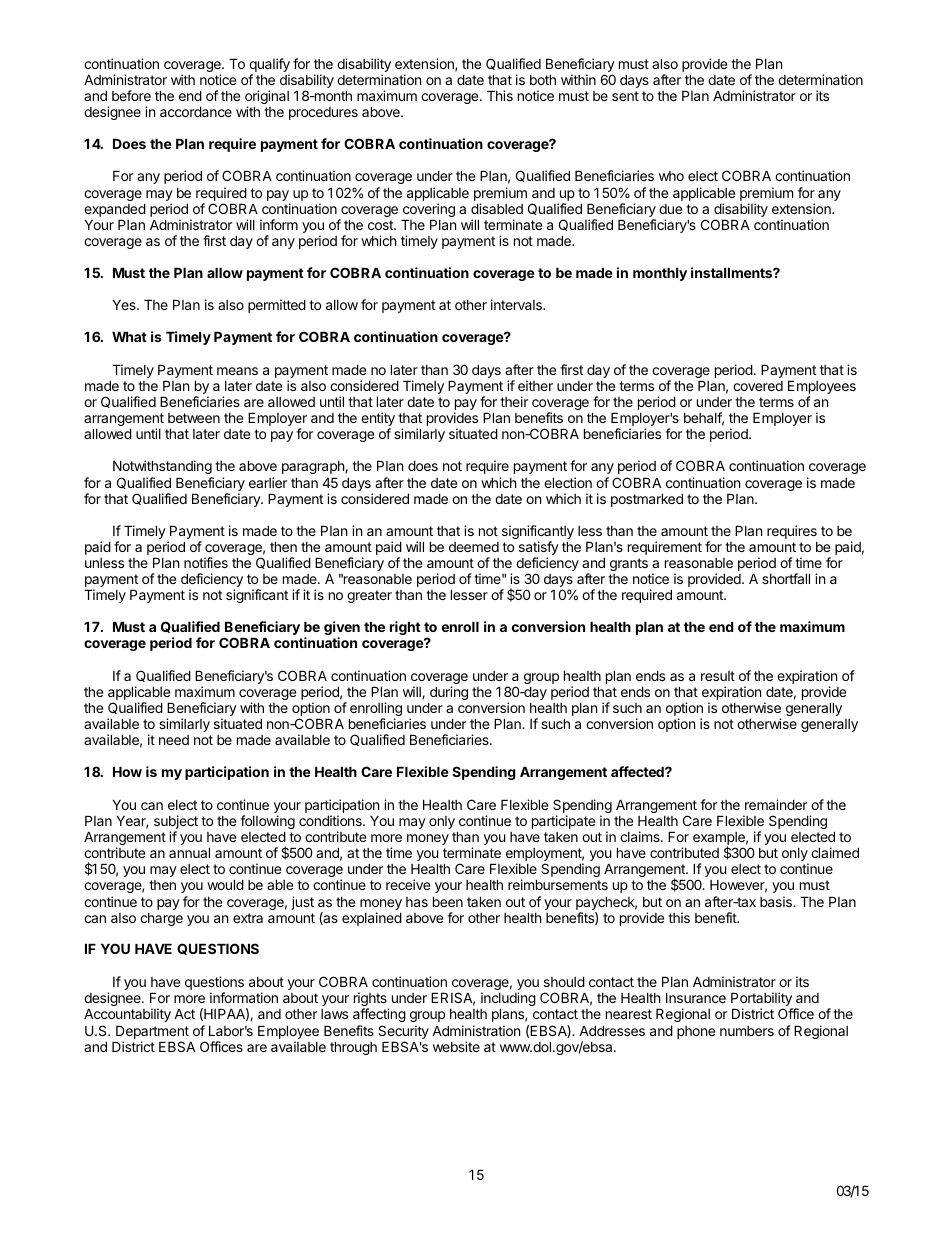  Describe the element at coordinates (758, 386) in the document. I see `covered` at that location.
